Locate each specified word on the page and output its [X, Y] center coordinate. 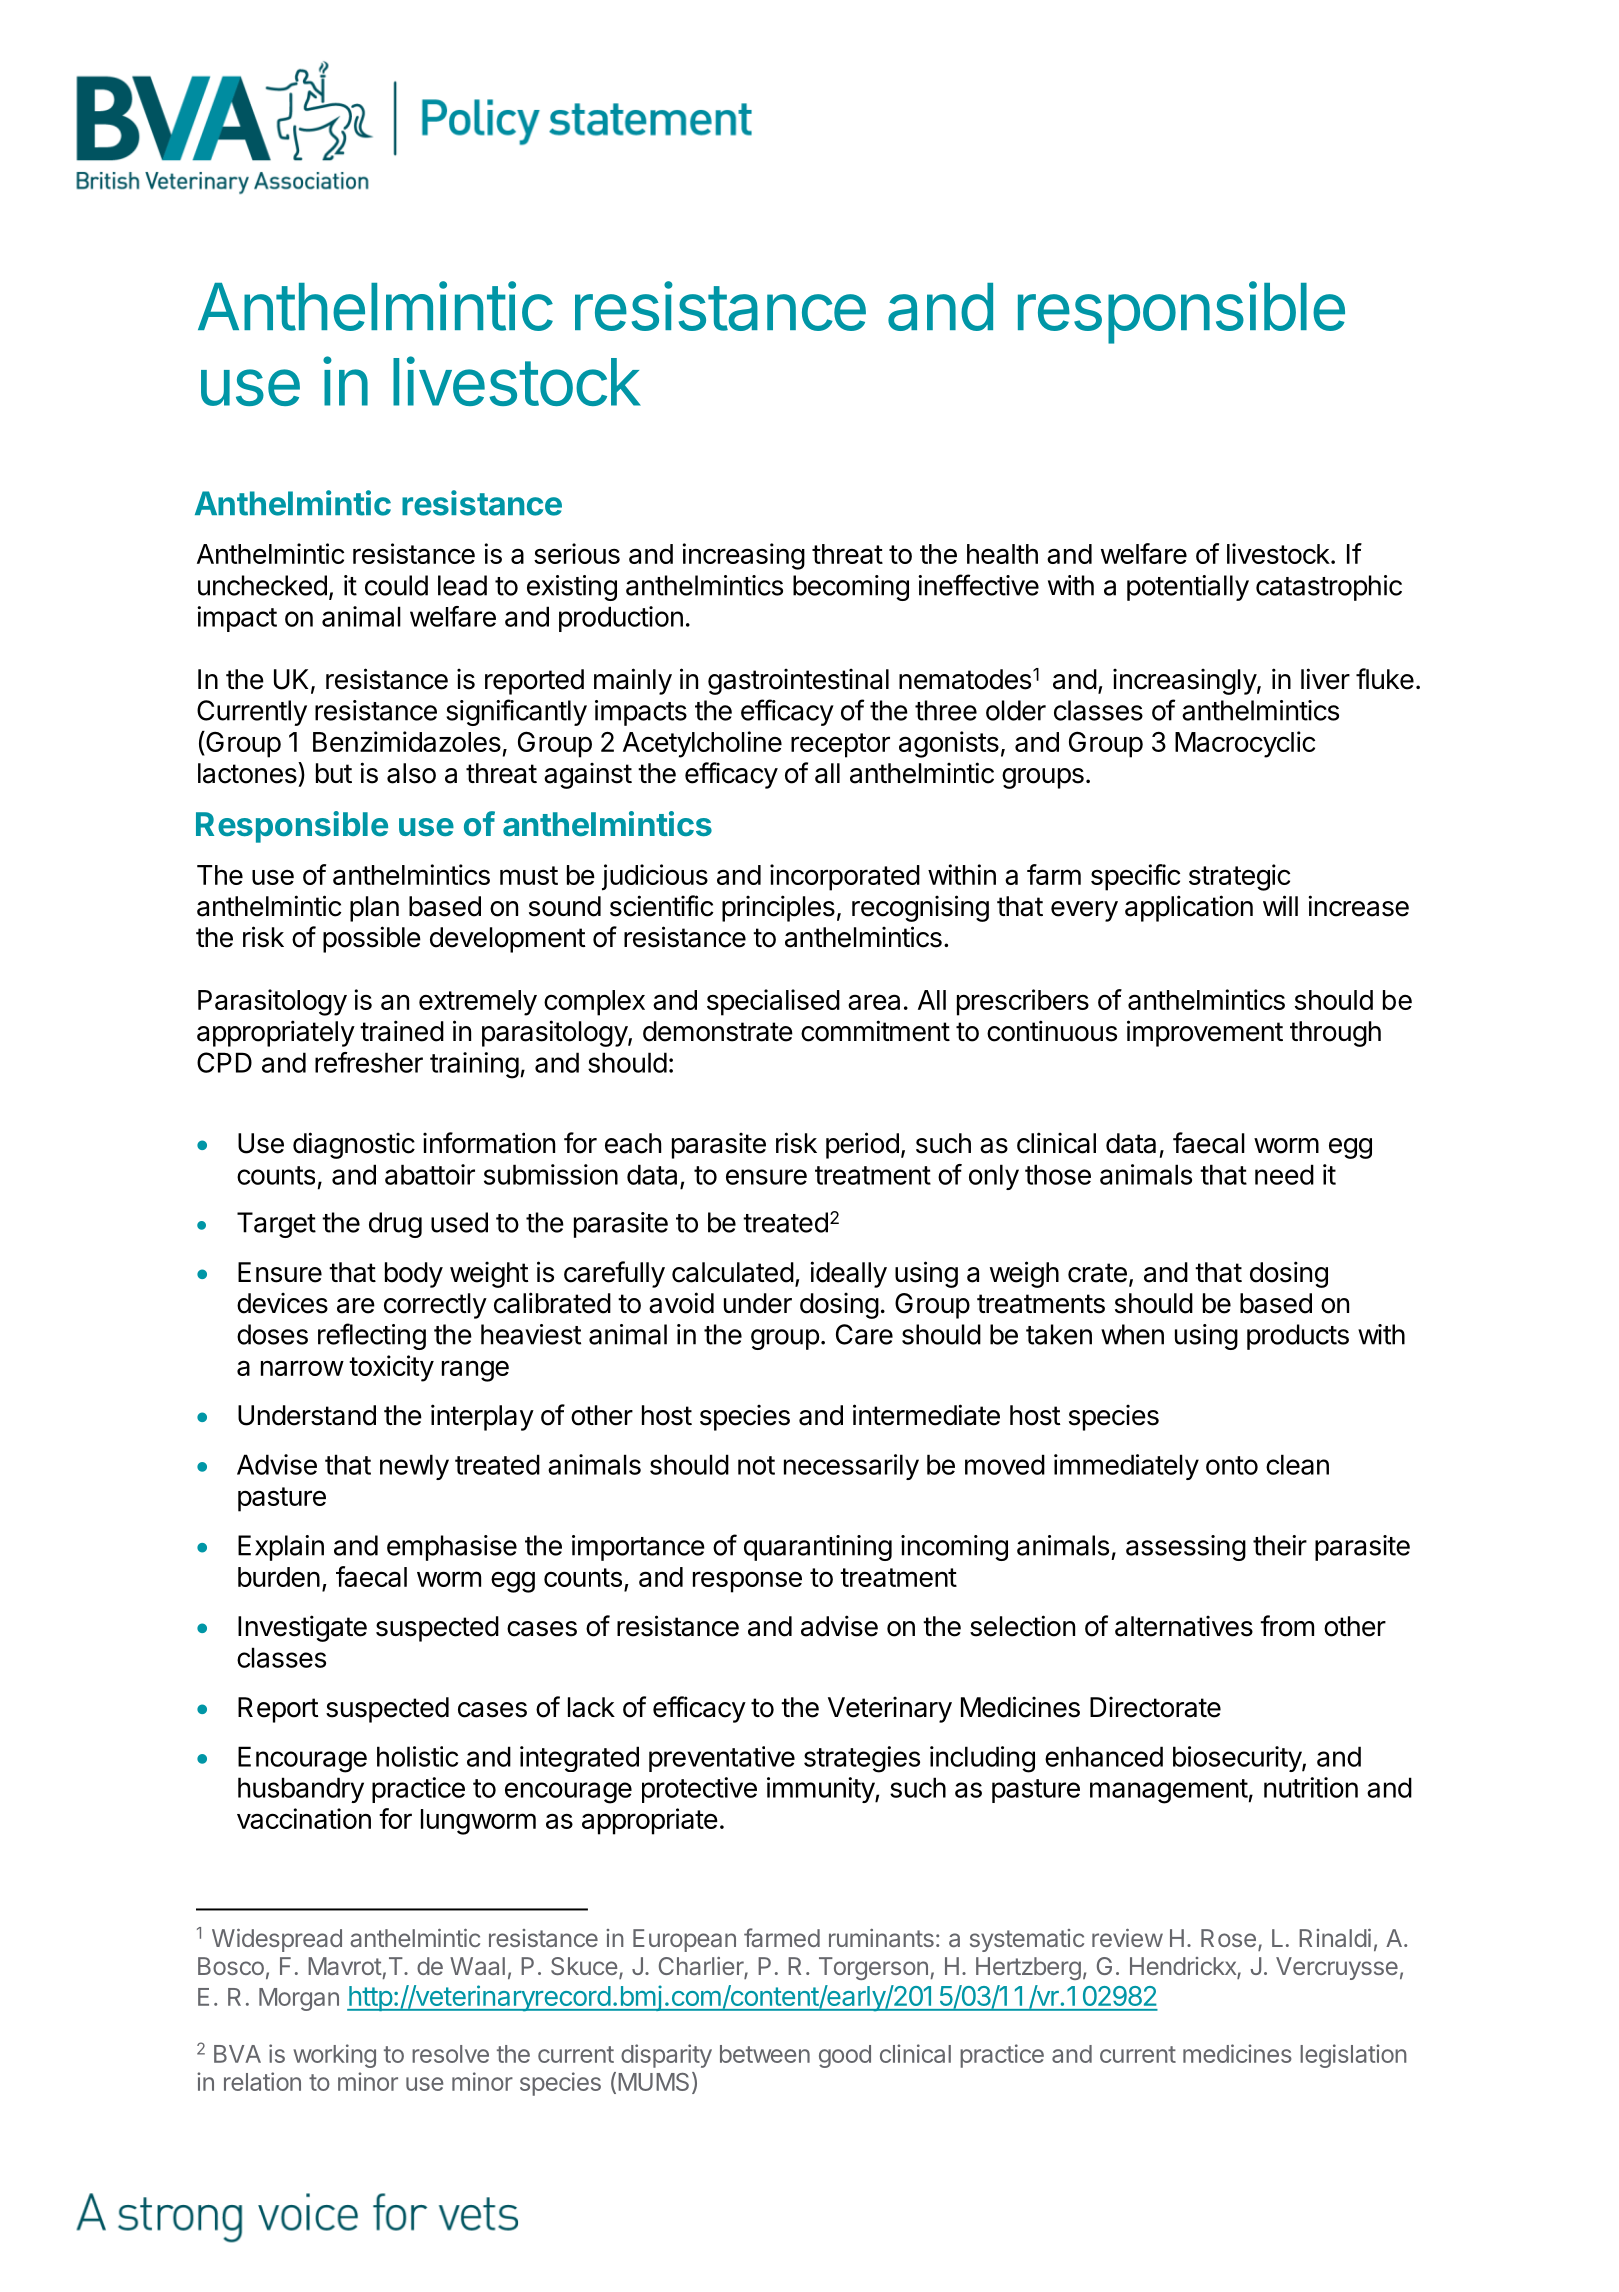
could [396, 585]
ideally [848, 1274]
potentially [1188, 588]
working [334, 2056]
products [1298, 1337]
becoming [851, 588]
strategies [862, 1759]
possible [372, 939]
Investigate [302, 1628]
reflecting [372, 1336]
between [765, 2054]
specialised [773, 1002]
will [1280, 905]
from [1287, 1626]
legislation [1353, 2056]
